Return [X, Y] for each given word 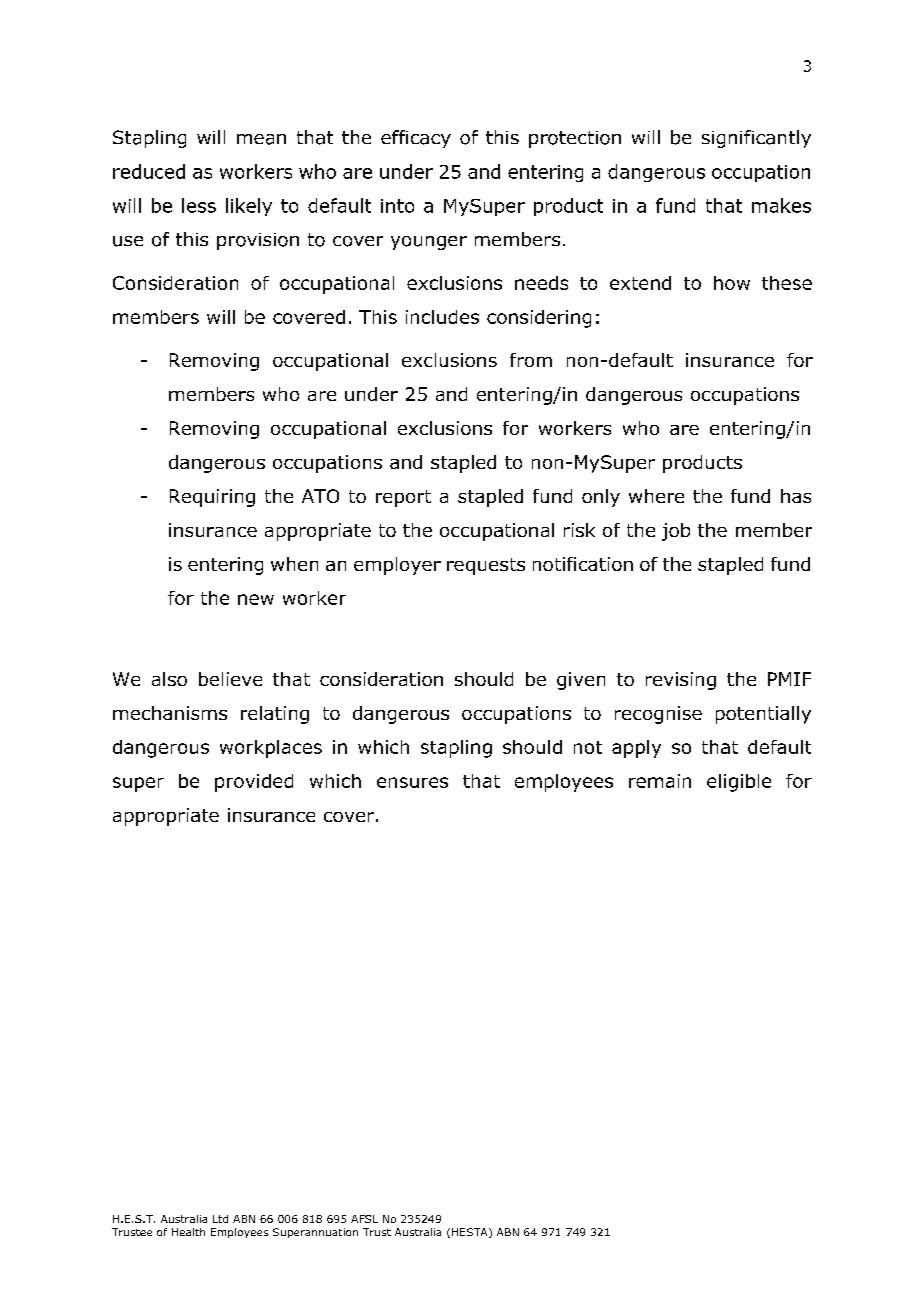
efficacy [416, 139]
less [199, 205]
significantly [756, 139]
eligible [739, 783]
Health [188, 1232]
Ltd [220, 1219]
